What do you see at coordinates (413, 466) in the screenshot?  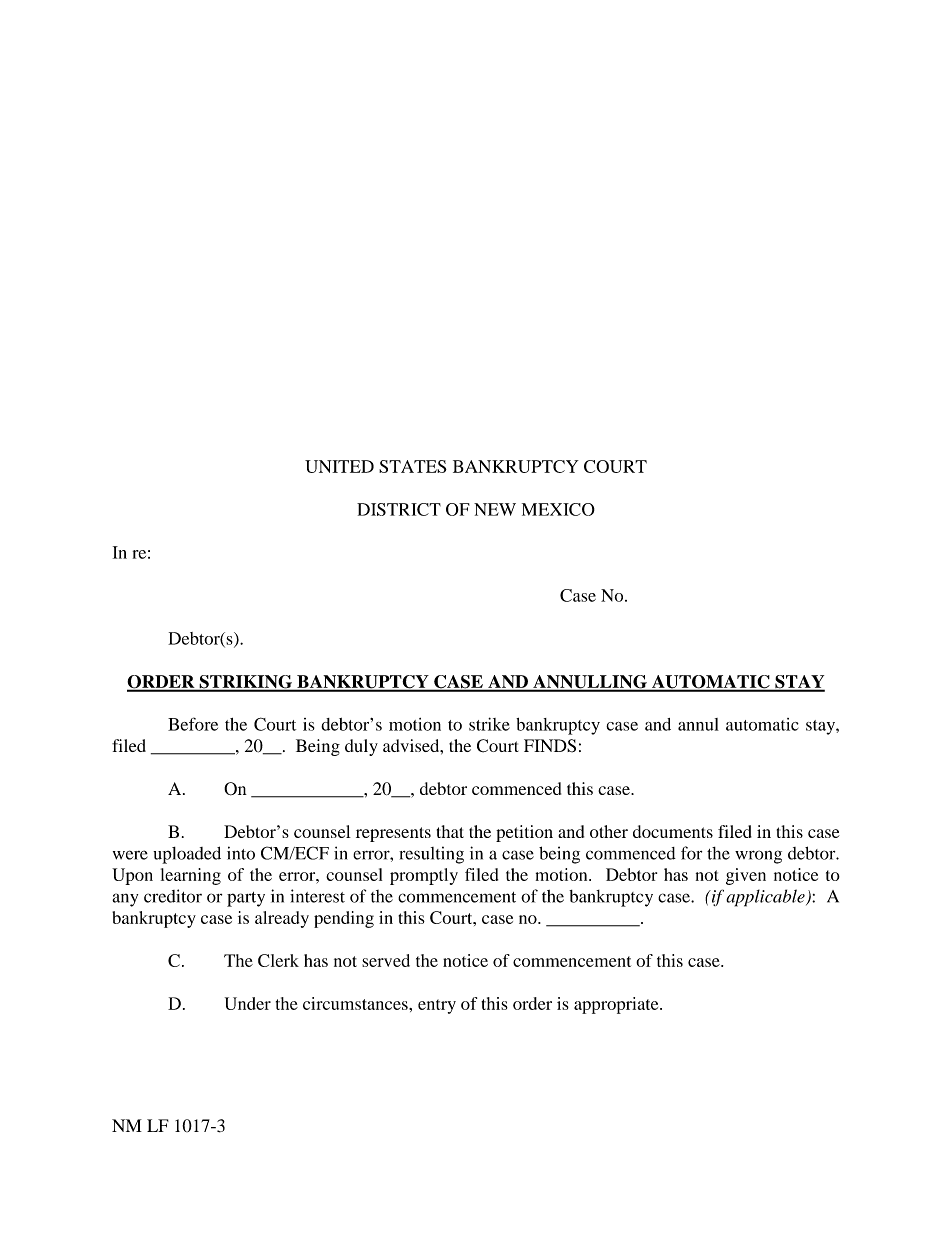 I see `STATES` at bounding box center [413, 466].
